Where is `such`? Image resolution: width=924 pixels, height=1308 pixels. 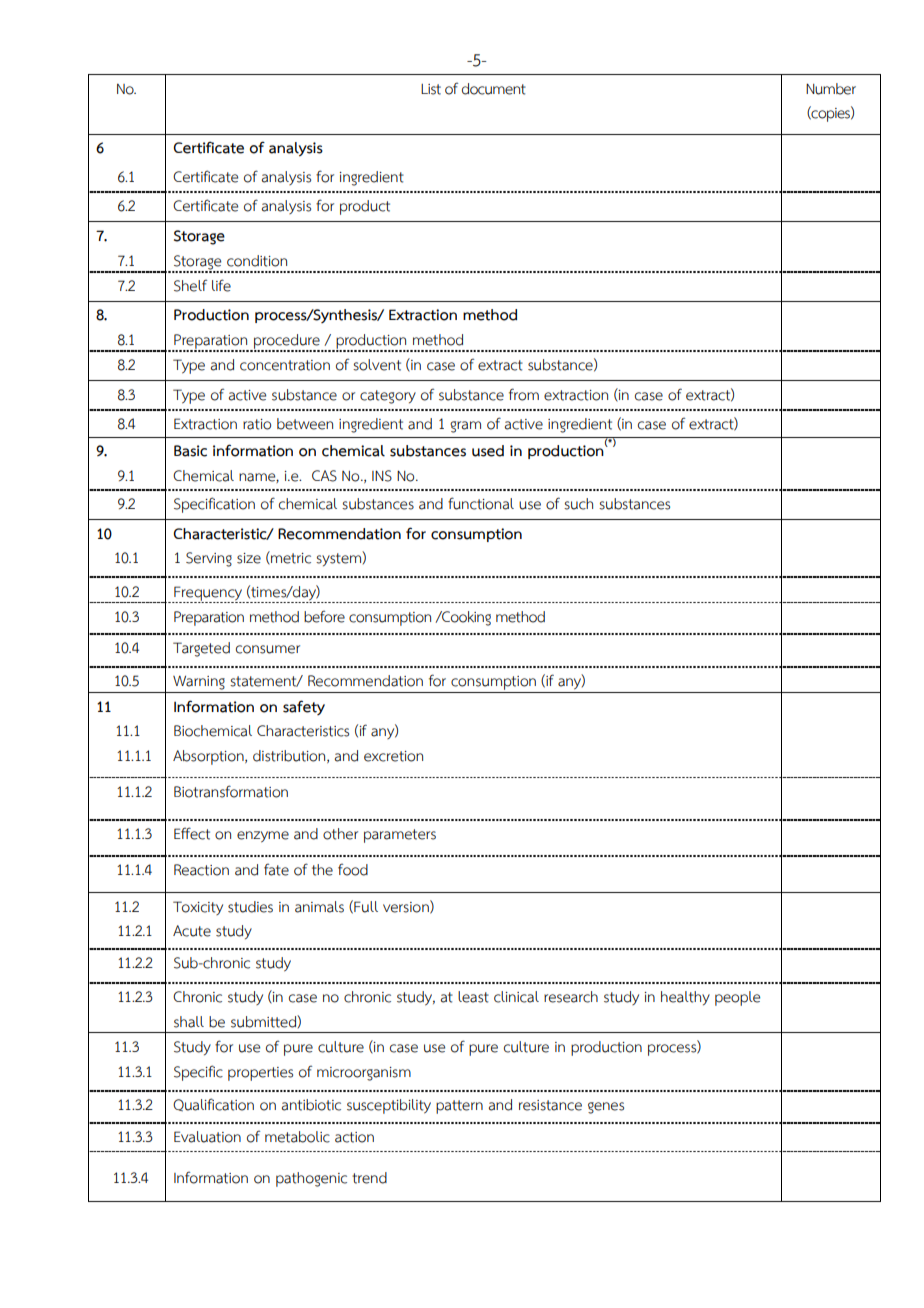
such is located at coordinates (578, 504).
